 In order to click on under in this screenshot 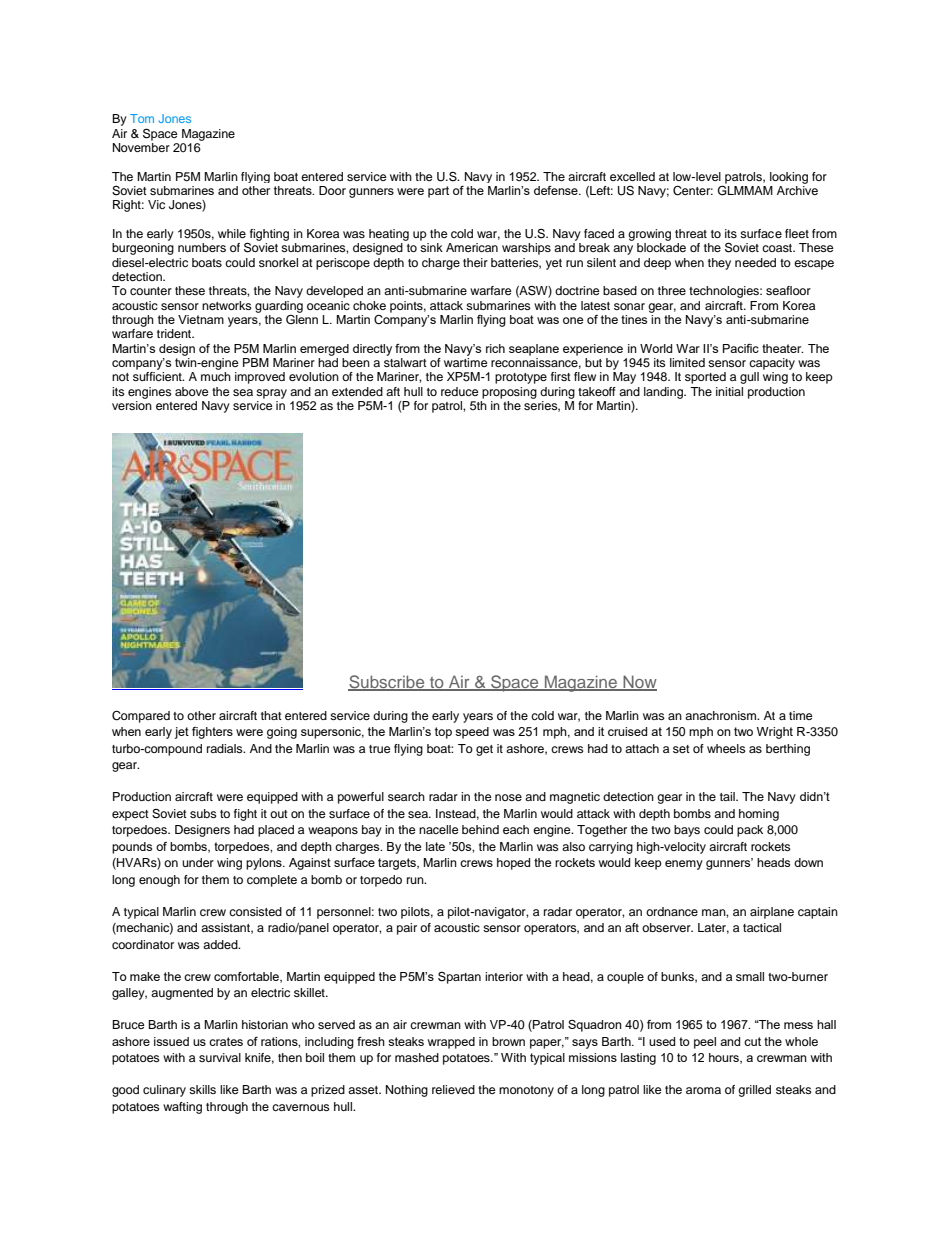, I will do `click(198, 862)`.
